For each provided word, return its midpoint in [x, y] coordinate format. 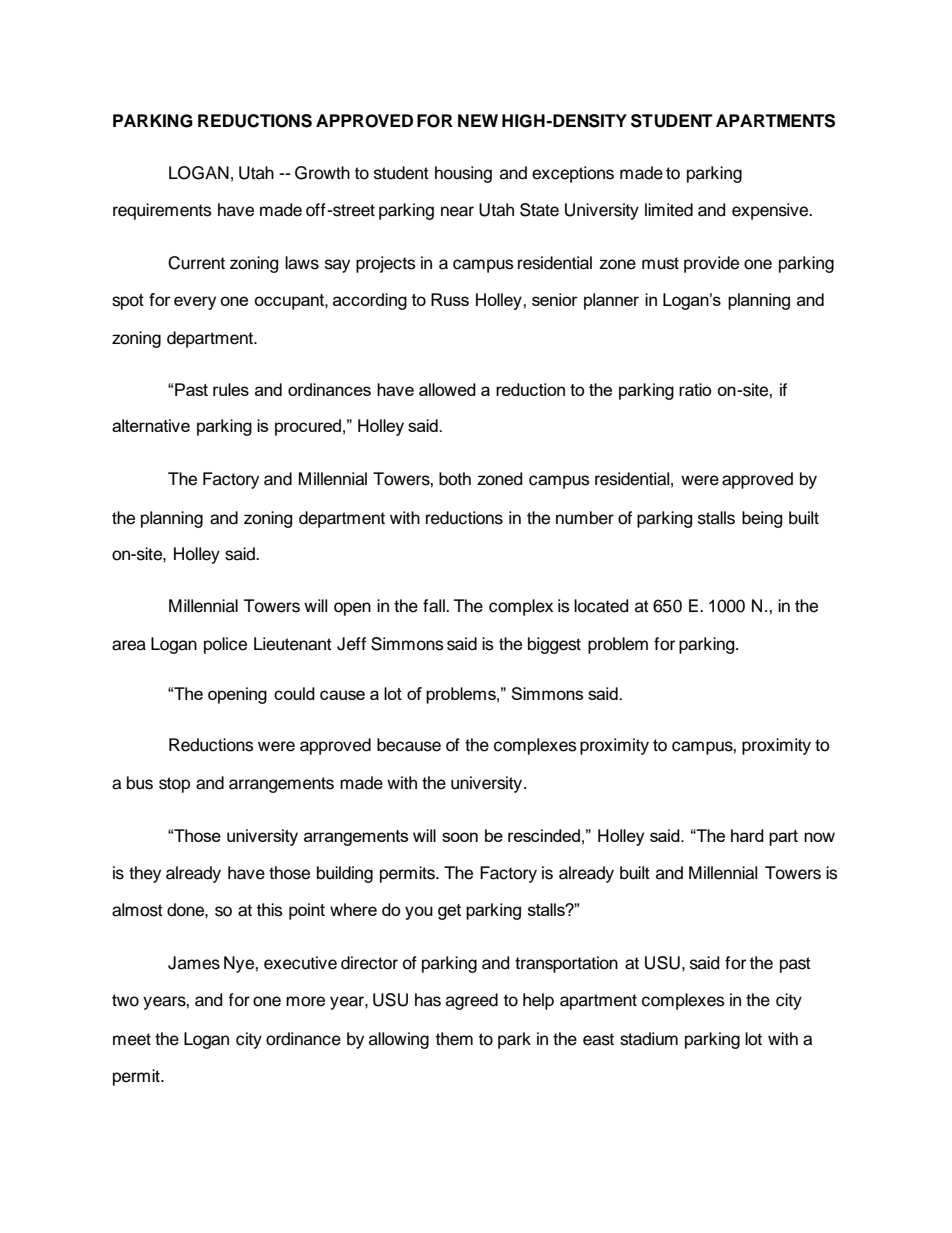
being [762, 519]
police [225, 645]
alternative [151, 425]
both [455, 479]
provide [711, 264]
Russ [450, 299]
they [145, 874]
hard [747, 835]
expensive [771, 211]
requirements [162, 211]
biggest [554, 645]
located [601, 606]
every [195, 303]
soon [460, 837]
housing [463, 174]
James [194, 963]
